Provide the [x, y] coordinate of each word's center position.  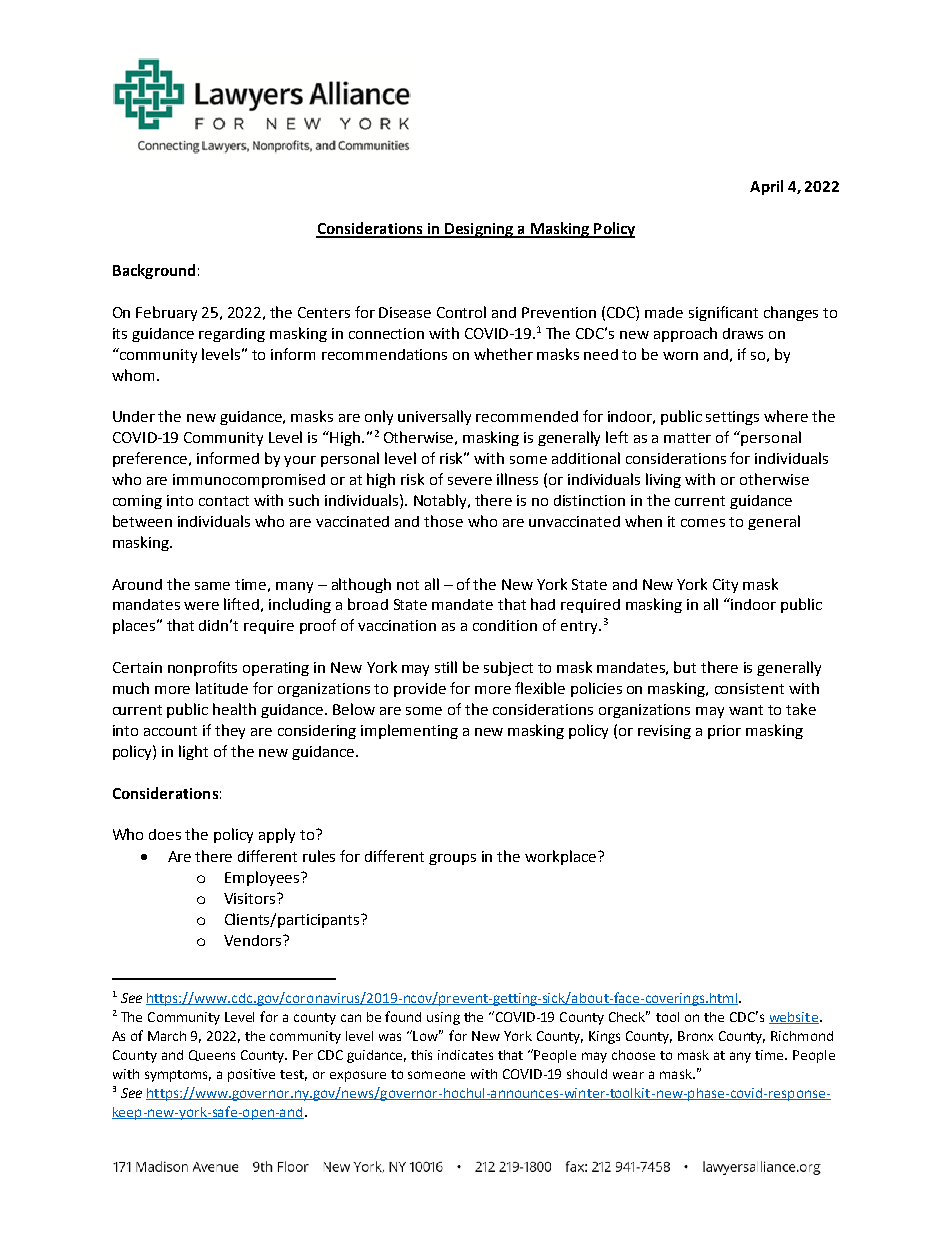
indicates [465, 1055]
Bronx [695, 1036]
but [685, 667]
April [766, 187]
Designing [479, 230]
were [201, 606]
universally [434, 417]
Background [154, 271]
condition [505, 625]
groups [452, 859]
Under [134, 416]
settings [732, 418]
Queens [212, 1055]
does [165, 834]
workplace [562, 857]
